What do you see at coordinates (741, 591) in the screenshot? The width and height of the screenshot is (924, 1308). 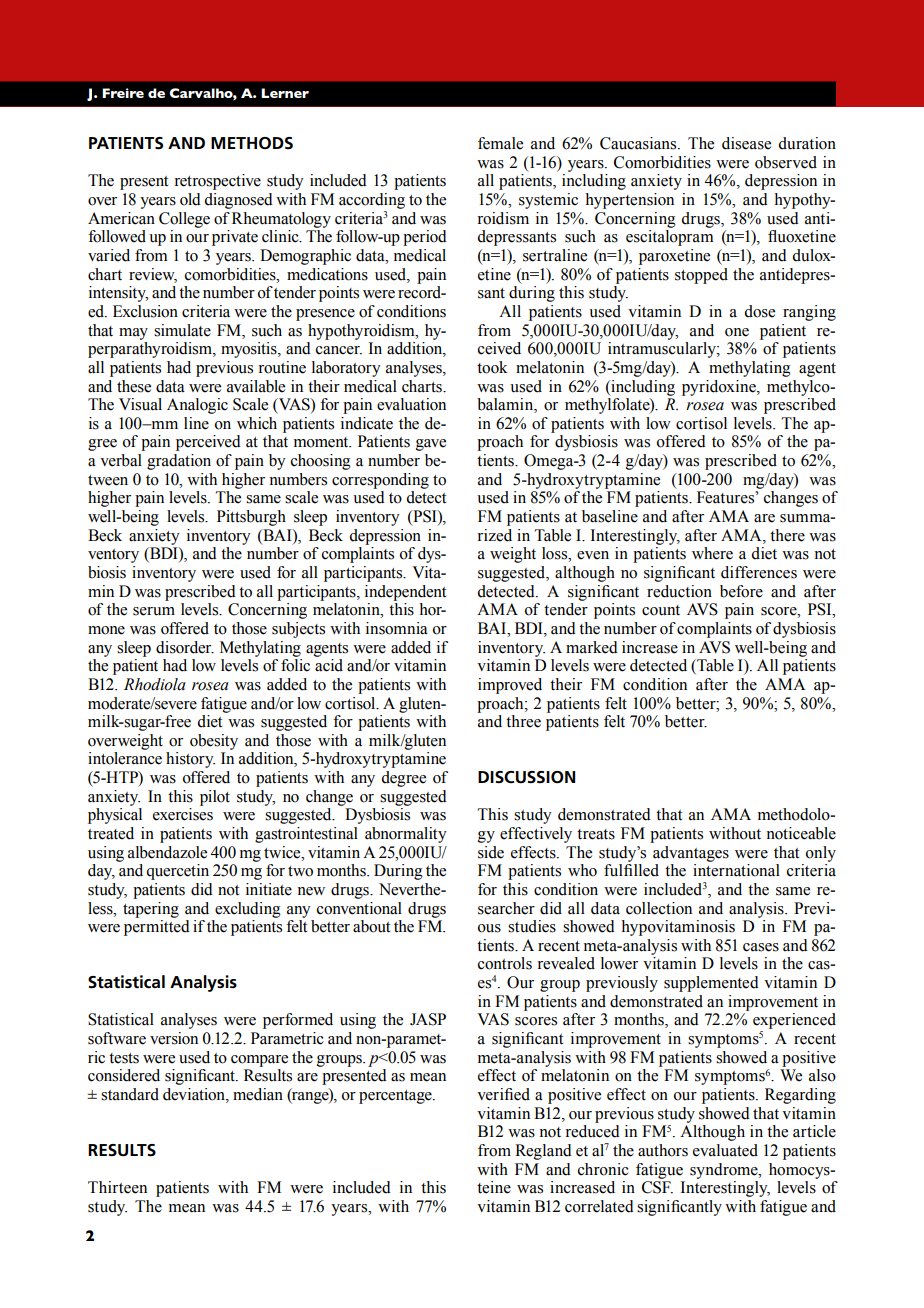 I see `before` at bounding box center [741, 591].
